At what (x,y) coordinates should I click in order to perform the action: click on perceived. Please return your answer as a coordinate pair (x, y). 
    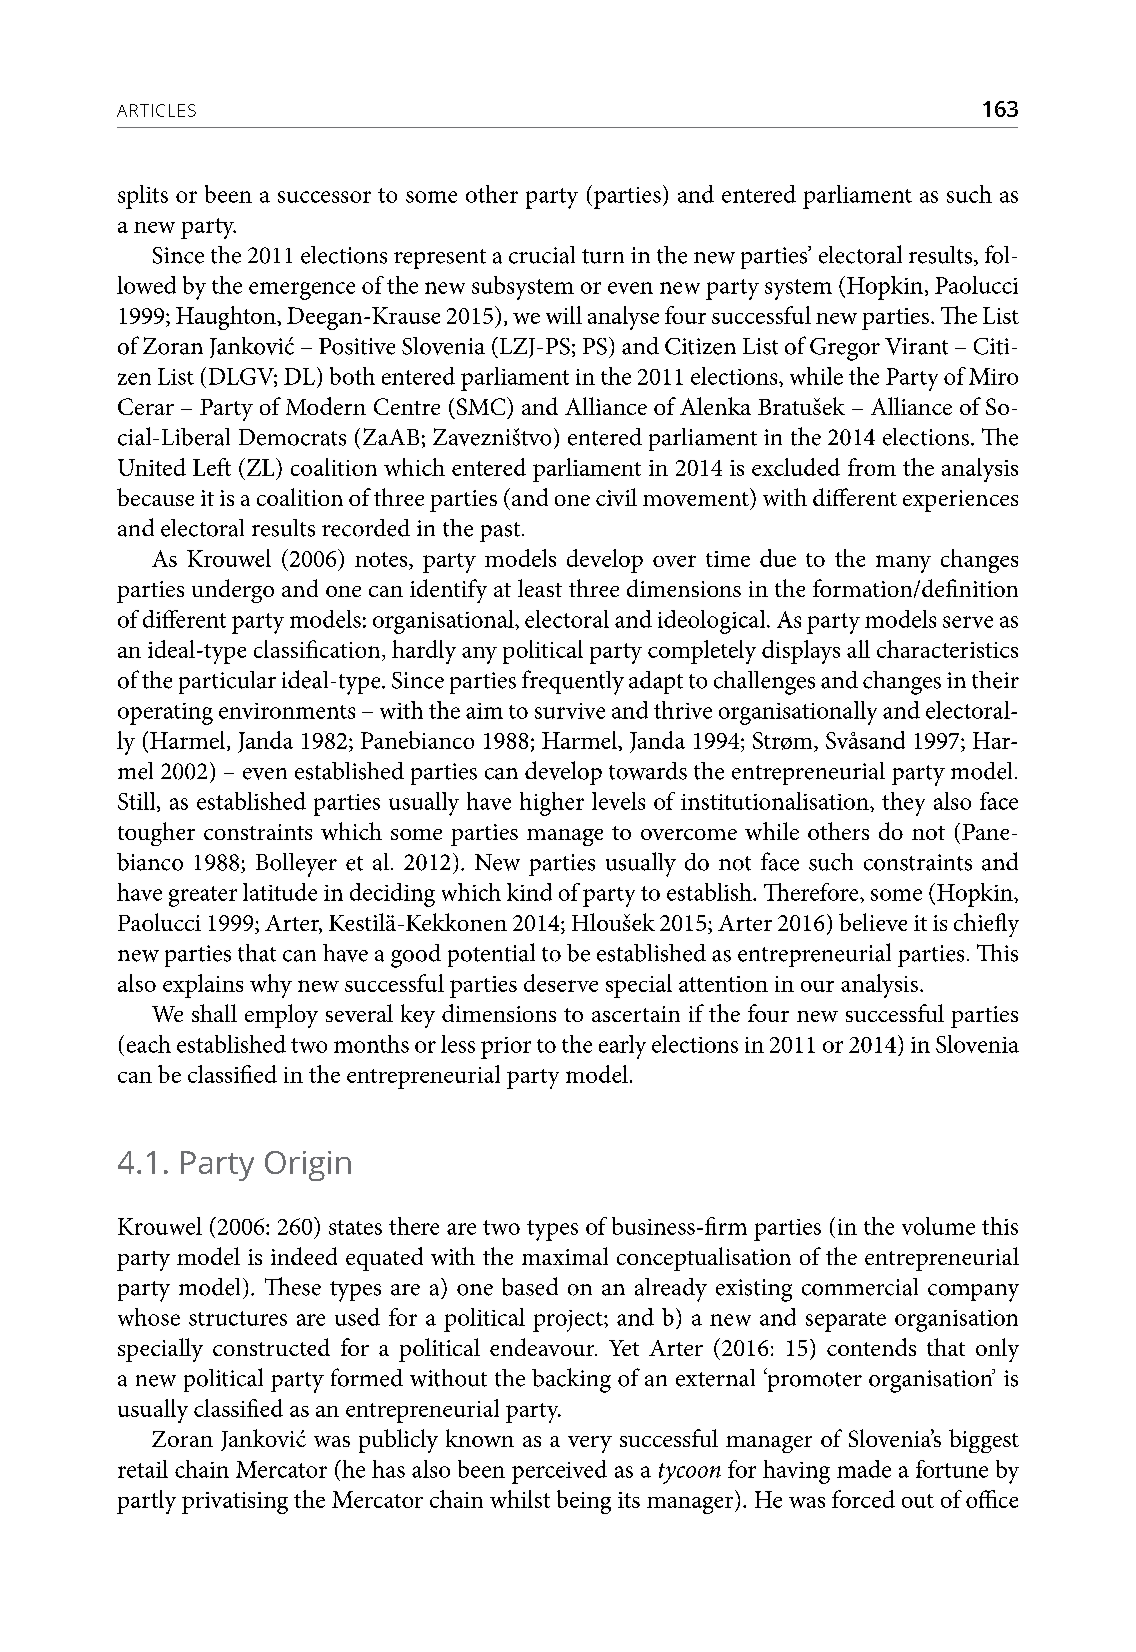
    Looking at the image, I should click on (559, 1472).
